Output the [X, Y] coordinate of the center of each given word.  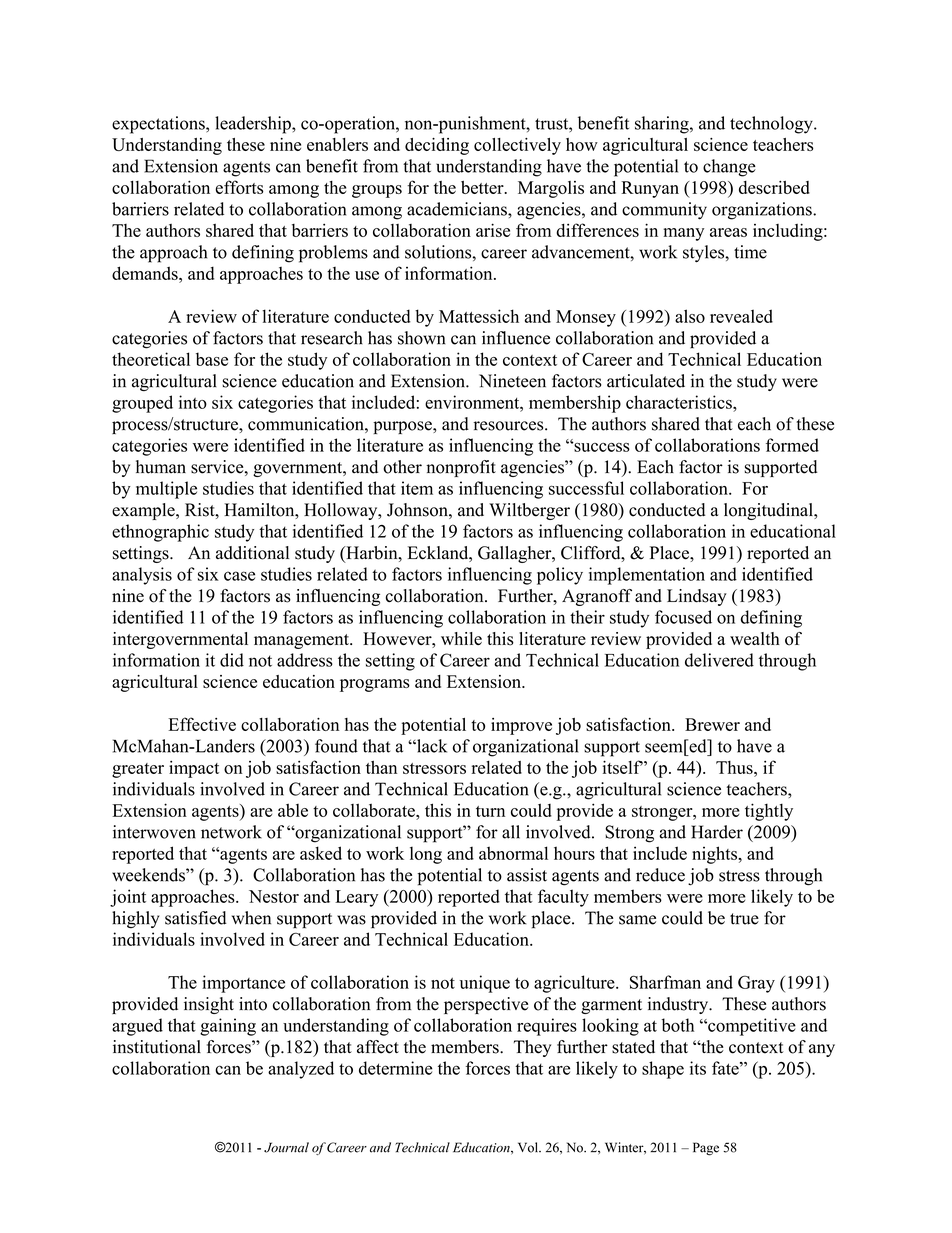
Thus [735, 767]
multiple [166, 490]
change [729, 168]
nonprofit [461, 468]
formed [792, 445]
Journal [286, 1147]
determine [395, 1068]
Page [706, 1149]
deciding [437, 146]
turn [490, 811]
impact [194, 769]
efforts [239, 187]
